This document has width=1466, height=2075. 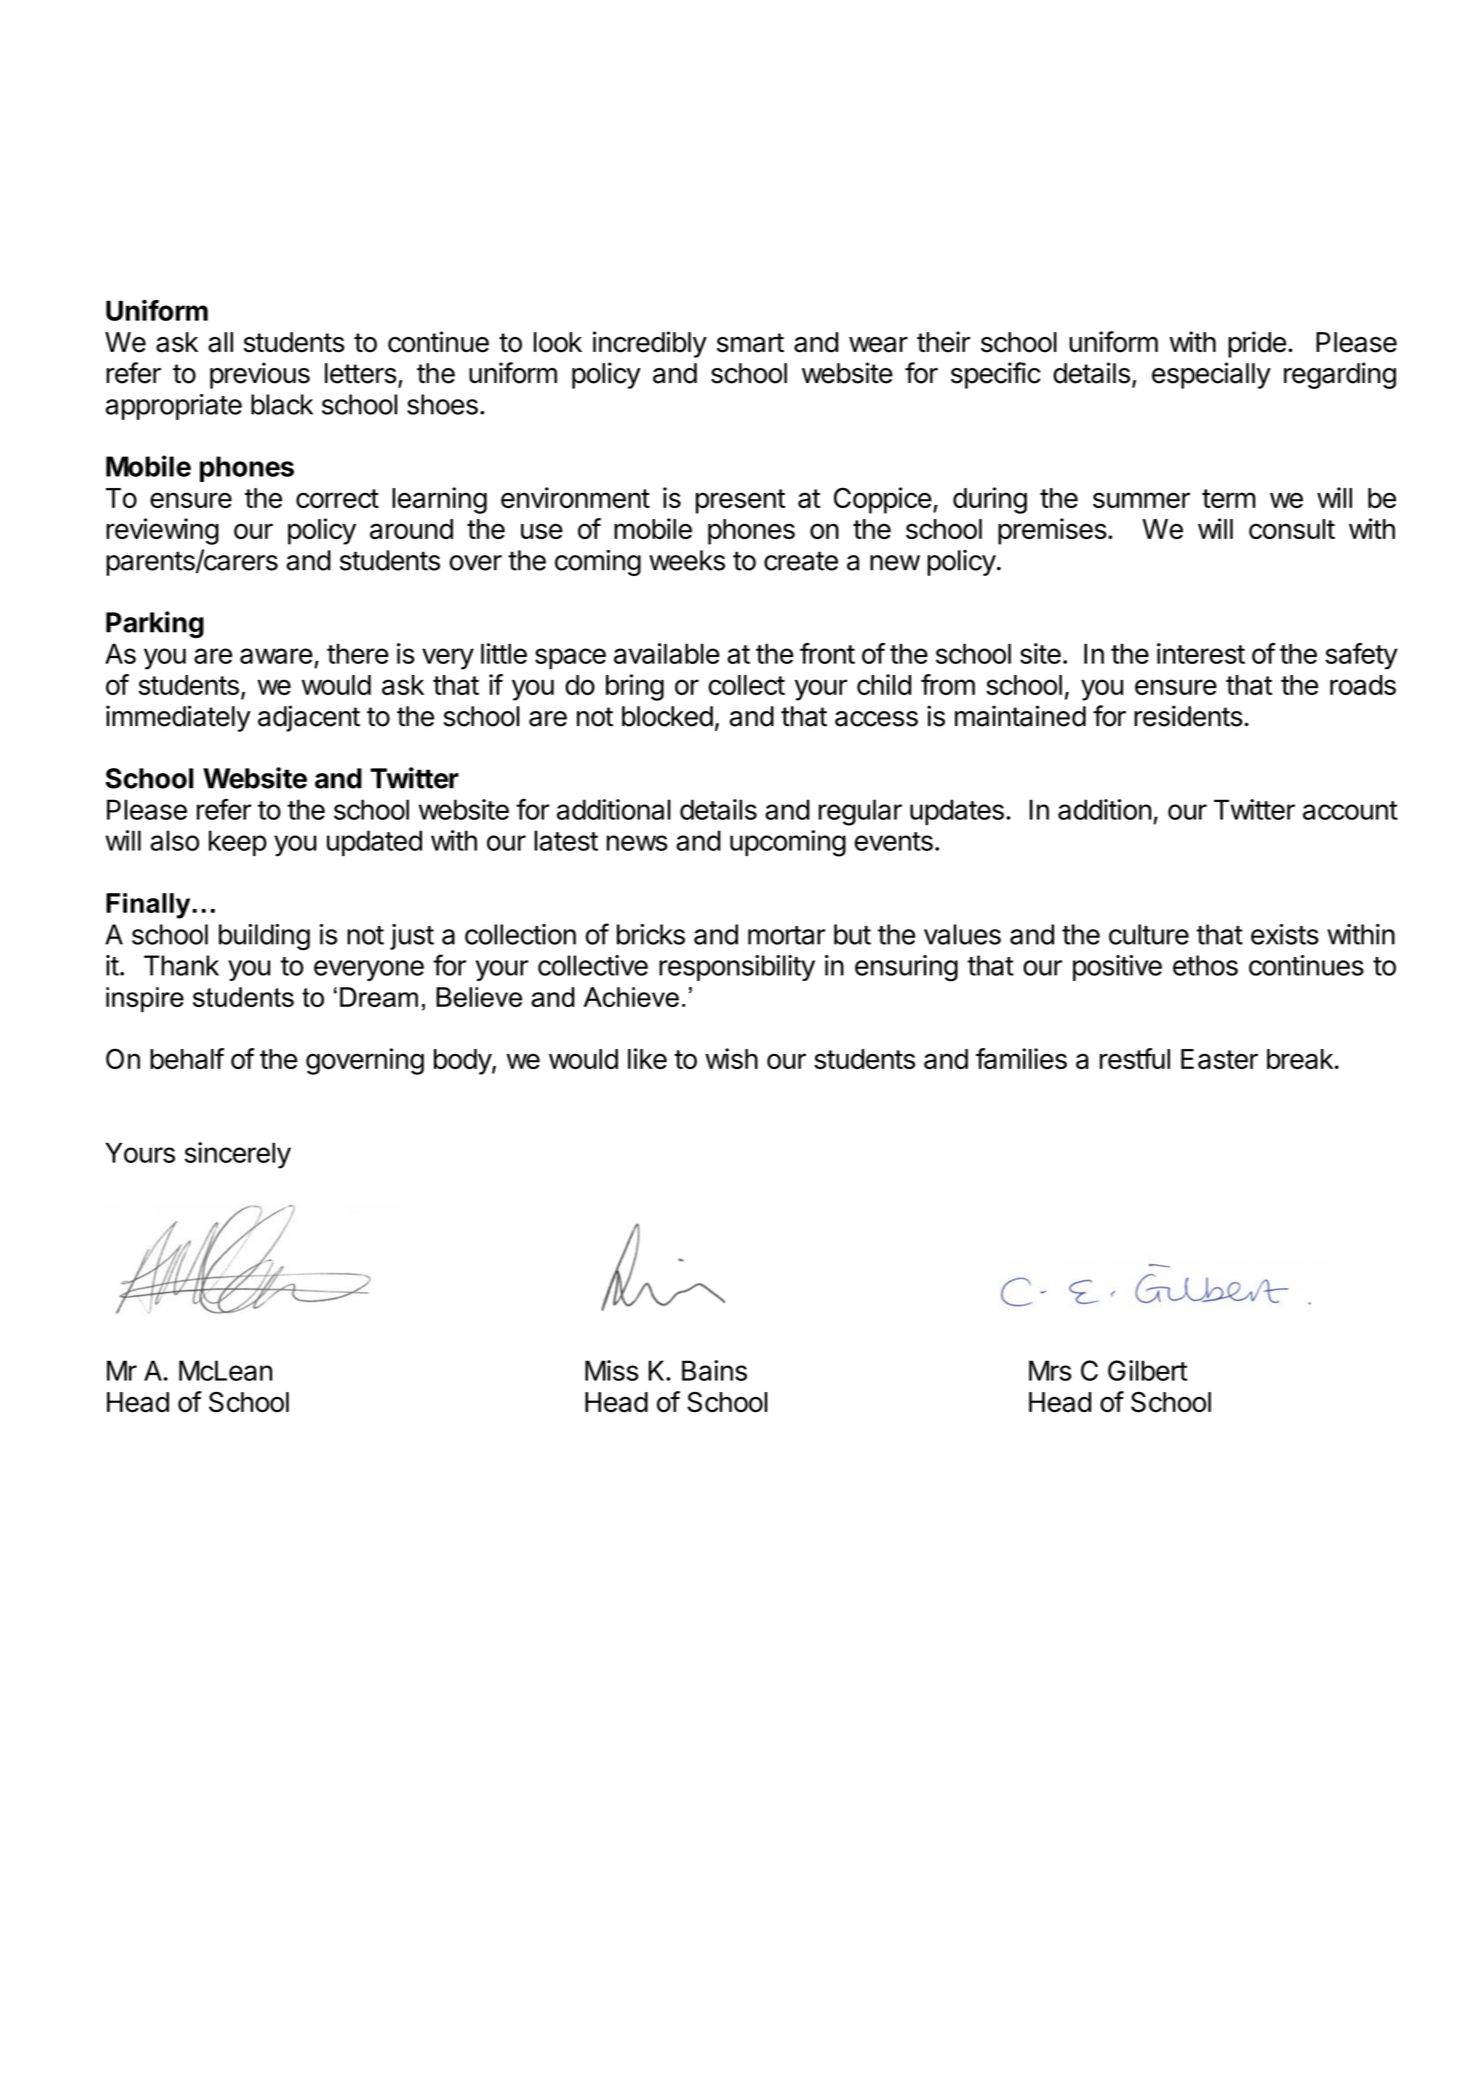 What do you see at coordinates (238, 1155) in the document?
I see `sincerely` at bounding box center [238, 1155].
